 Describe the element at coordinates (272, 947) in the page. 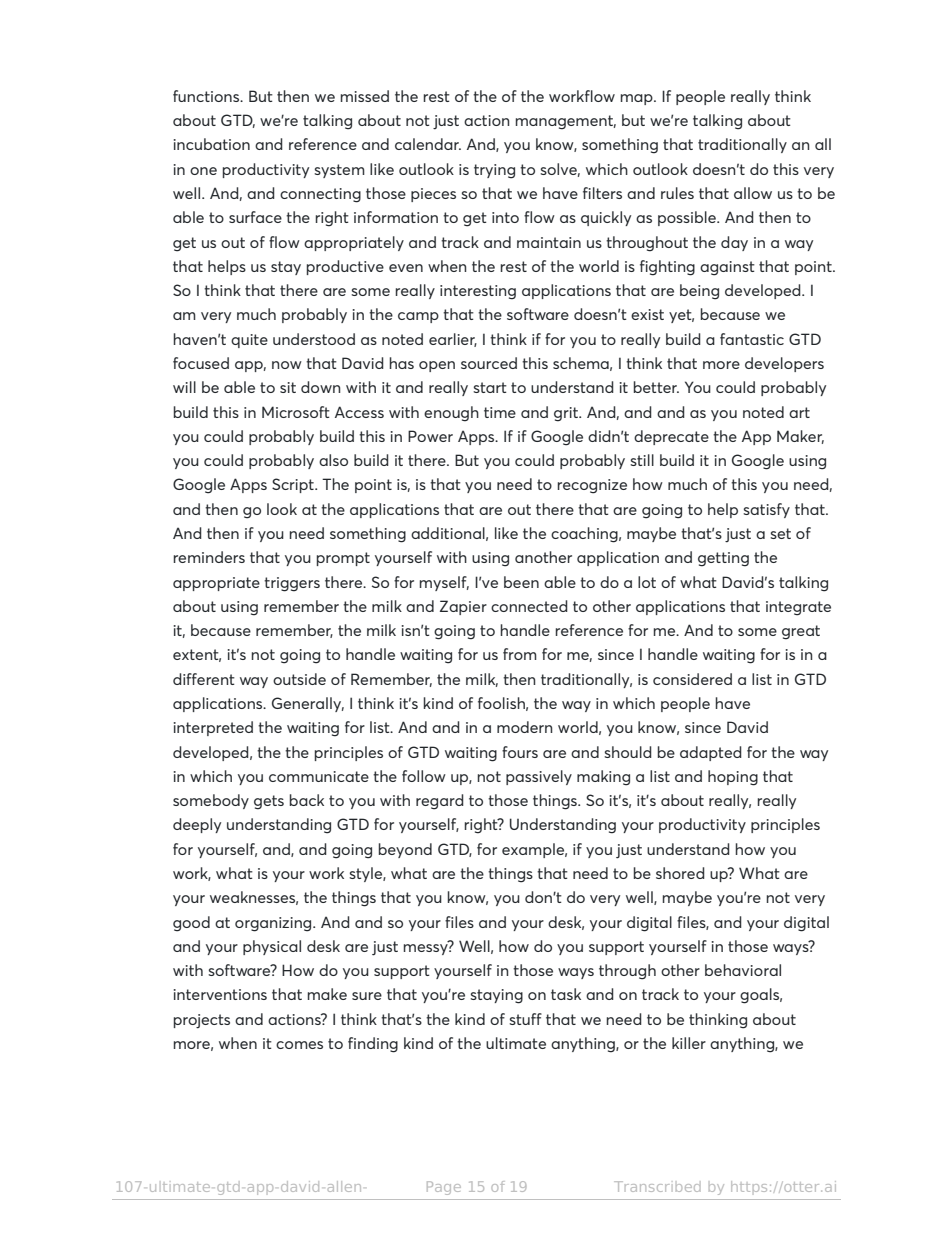

I see `physical` at that location.
